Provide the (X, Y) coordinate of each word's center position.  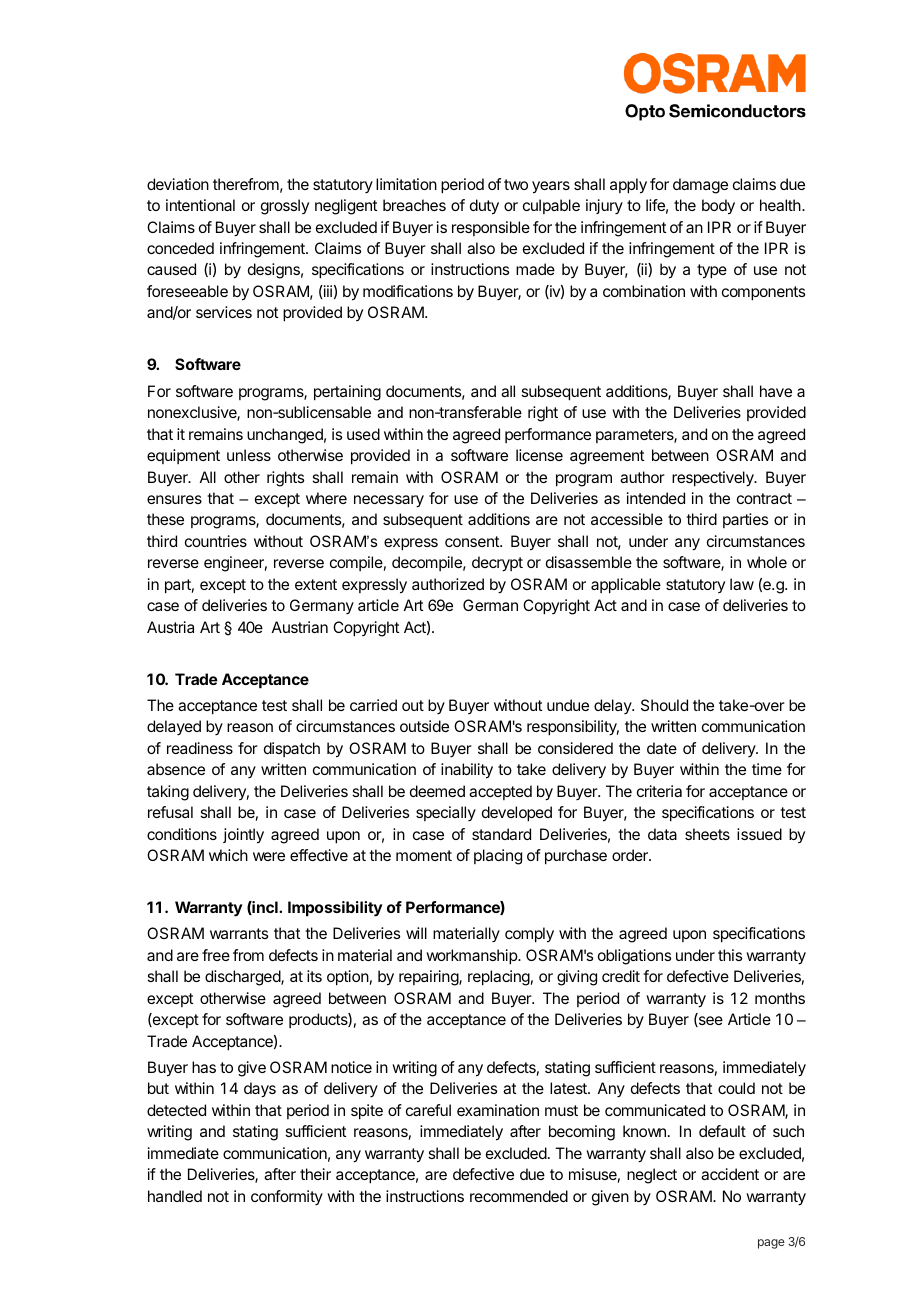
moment (424, 855)
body (718, 207)
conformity (287, 1197)
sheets (707, 834)
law (742, 584)
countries (216, 541)
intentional (200, 205)
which (228, 855)
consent (473, 541)
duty (484, 207)
